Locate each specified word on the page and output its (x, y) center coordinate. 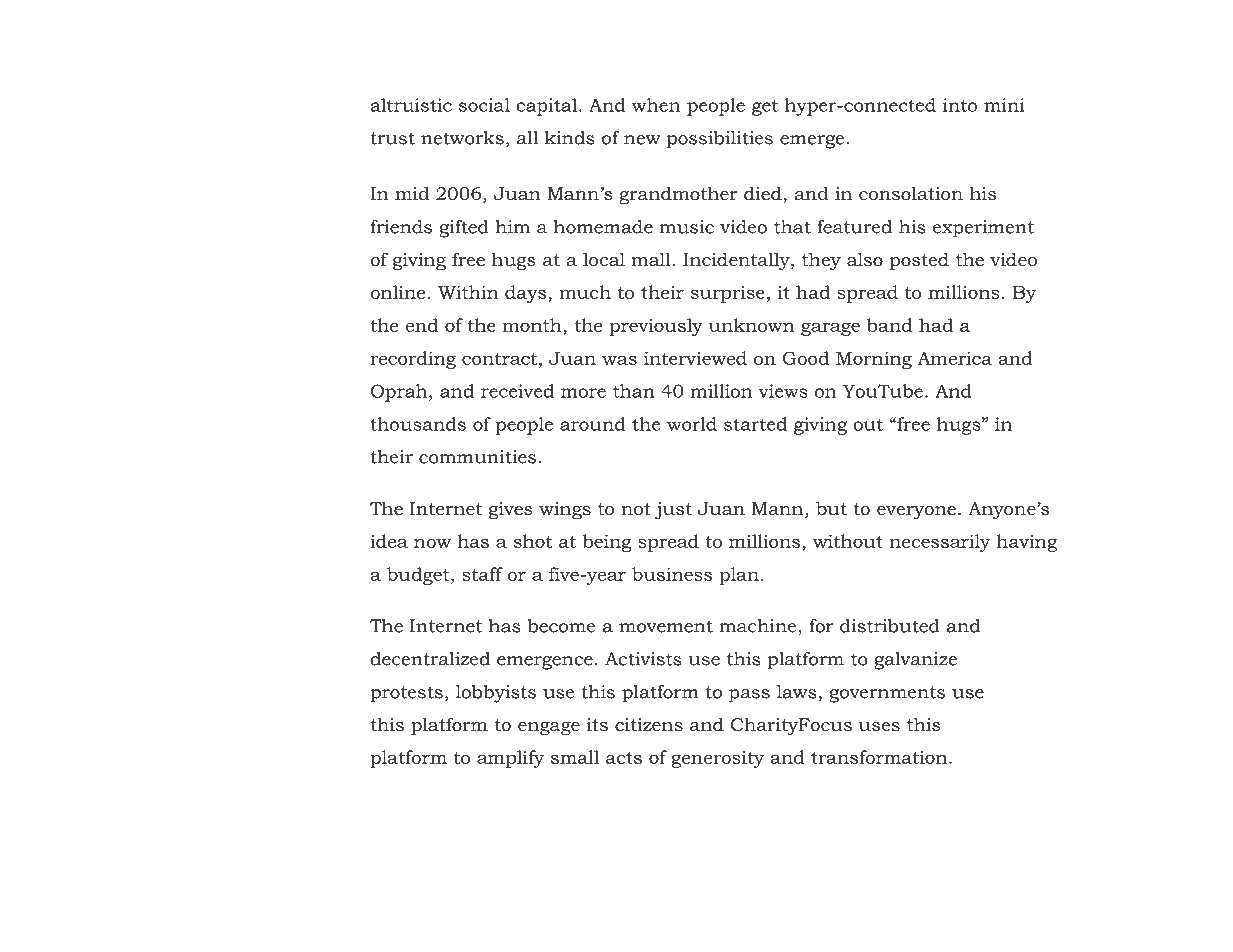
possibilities (720, 140)
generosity (717, 759)
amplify (510, 759)
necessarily (939, 543)
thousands (418, 424)
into (960, 105)
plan (739, 576)
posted (919, 261)
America (955, 358)
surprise (728, 294)
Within (468, 292)
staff (482, 574)
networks (462, 138)
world (692, 424)
